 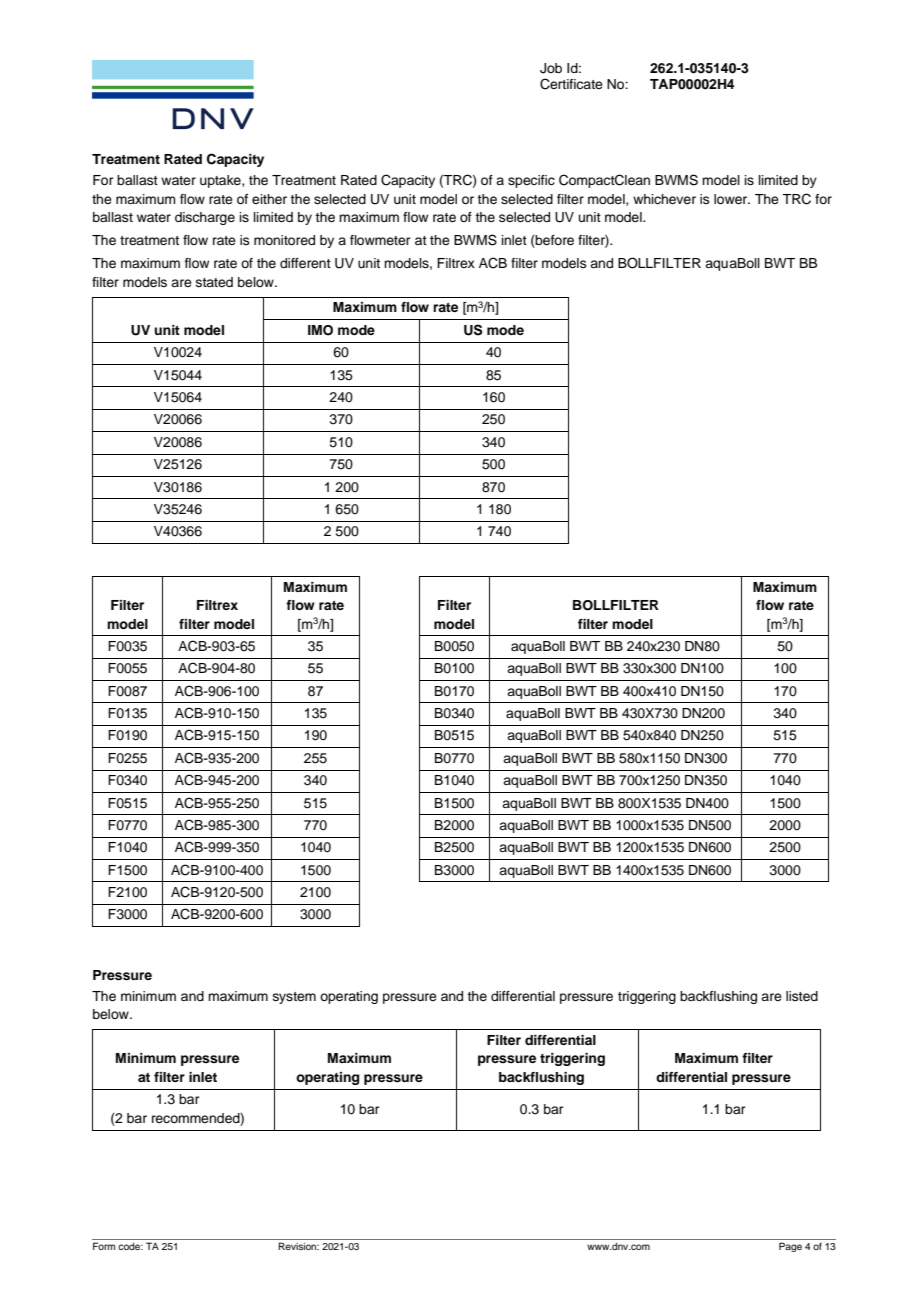 What do you see at coordinates (104, 1246) in the image?
I see `Form` at bounding box center [104, 1246].
